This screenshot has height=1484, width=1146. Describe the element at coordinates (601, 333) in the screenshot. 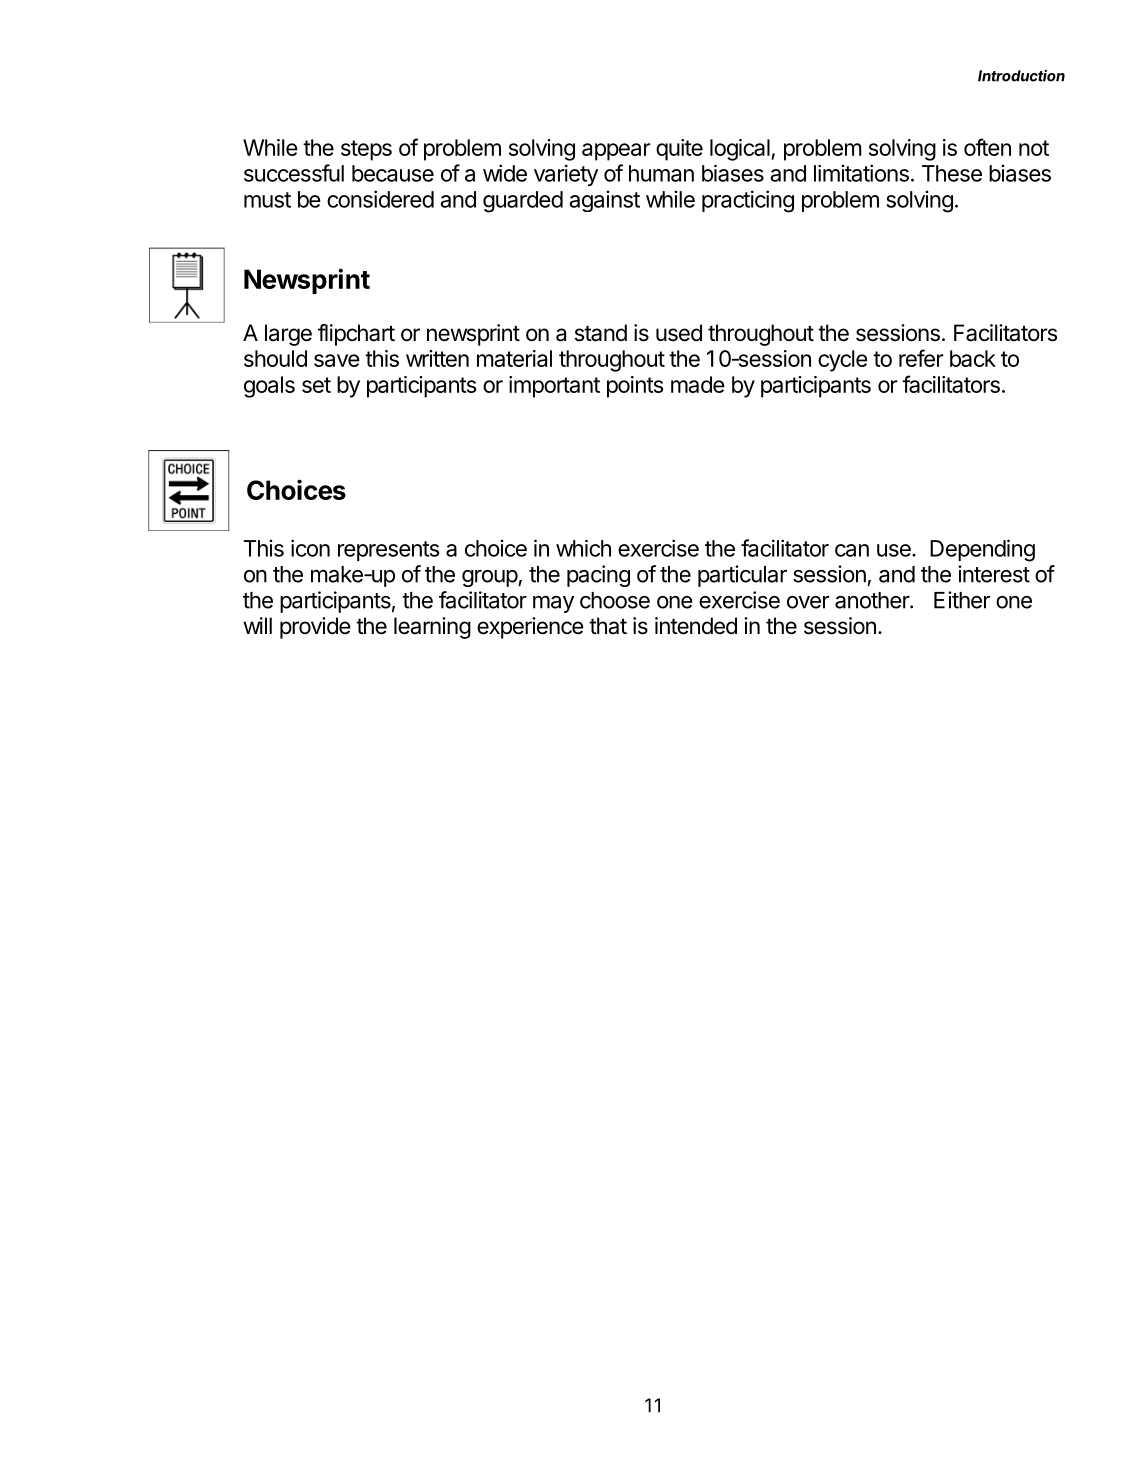

I see `stand` at that location.
